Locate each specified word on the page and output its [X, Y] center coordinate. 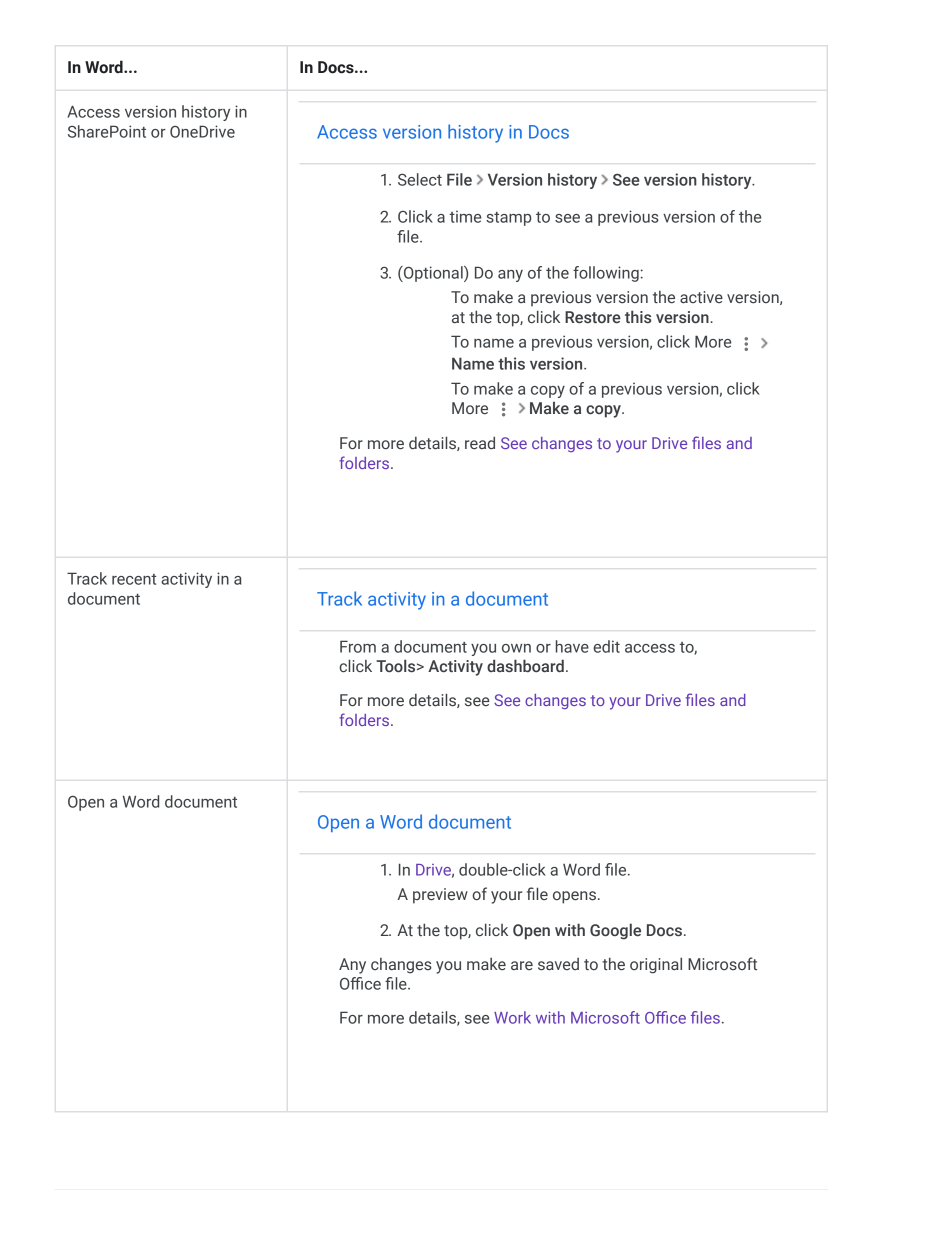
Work [512, 1017]
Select [420, 179]
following [606, 274]
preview [440, 896]
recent [134, 579]
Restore [593, 317]
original [656, 965]
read [480, 442]
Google [615, 931]
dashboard [525, 666]
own [516, 648]
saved [558, 964]
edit [606, 646]
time [465, 217]
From [358, 646]
